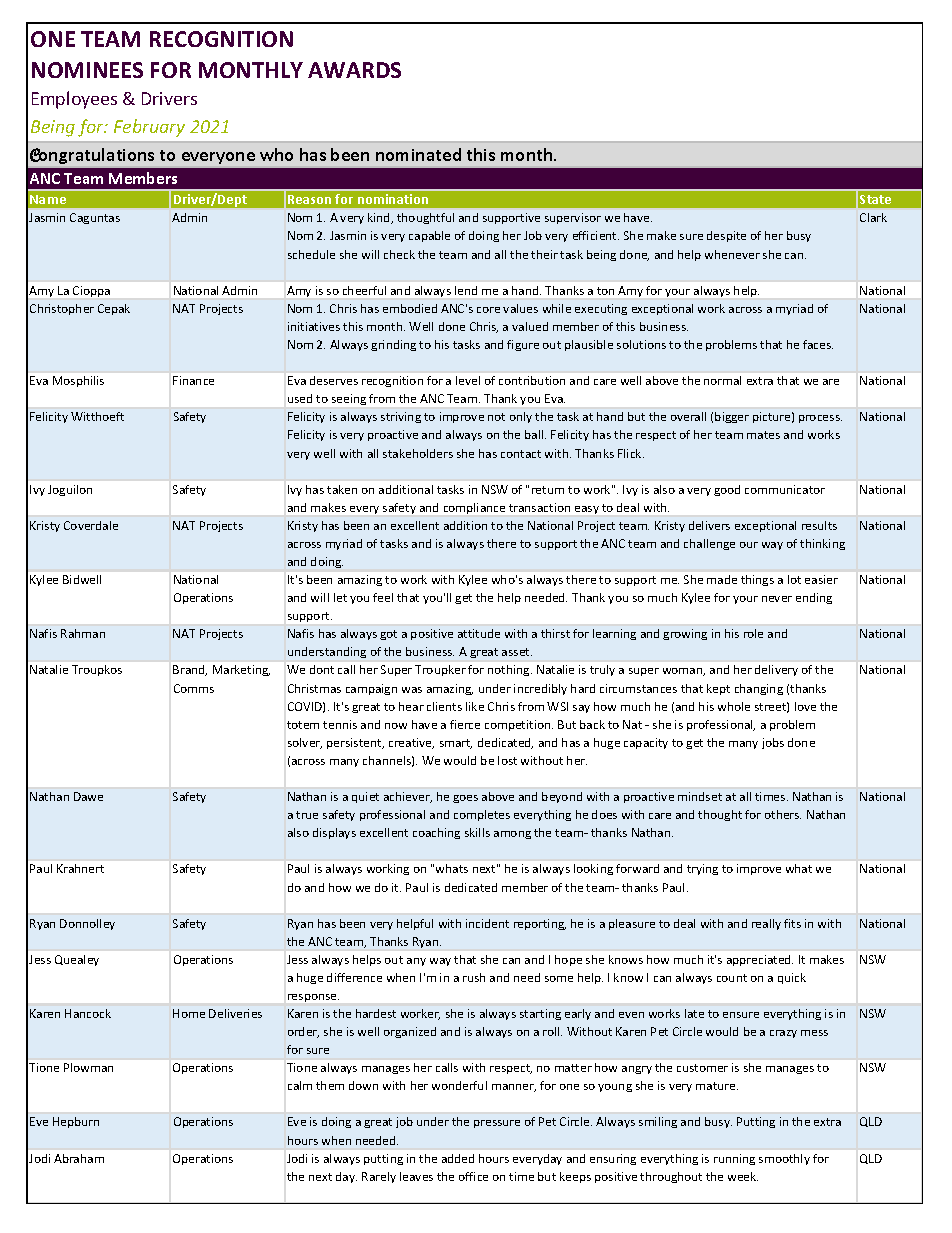 This page has height=1233, width=952. Describe the element at coordinates (88, 796) in the page. I see `Dawe` at that location.
